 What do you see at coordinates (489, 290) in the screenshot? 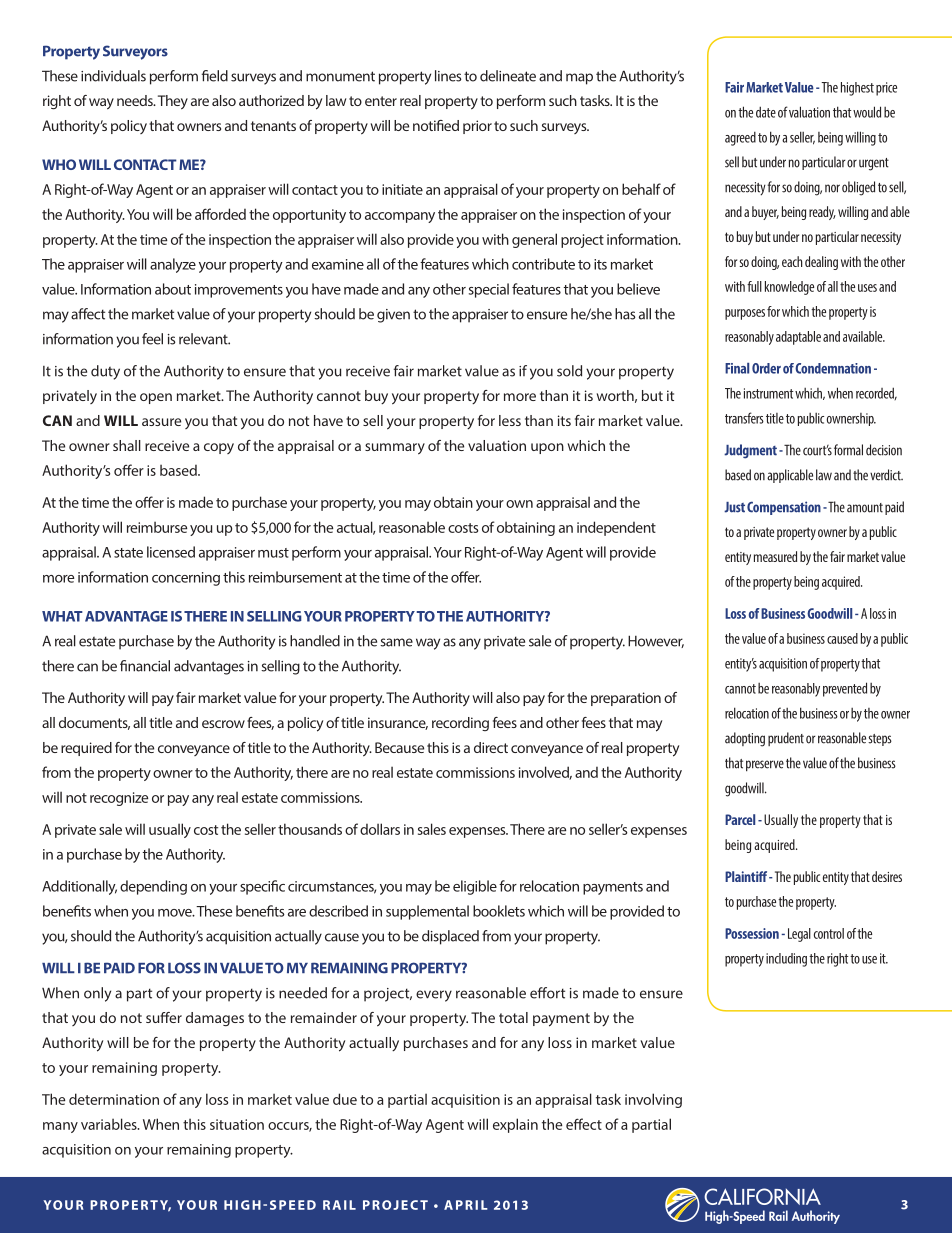
I see `special` at bounding box center [489, 290].
